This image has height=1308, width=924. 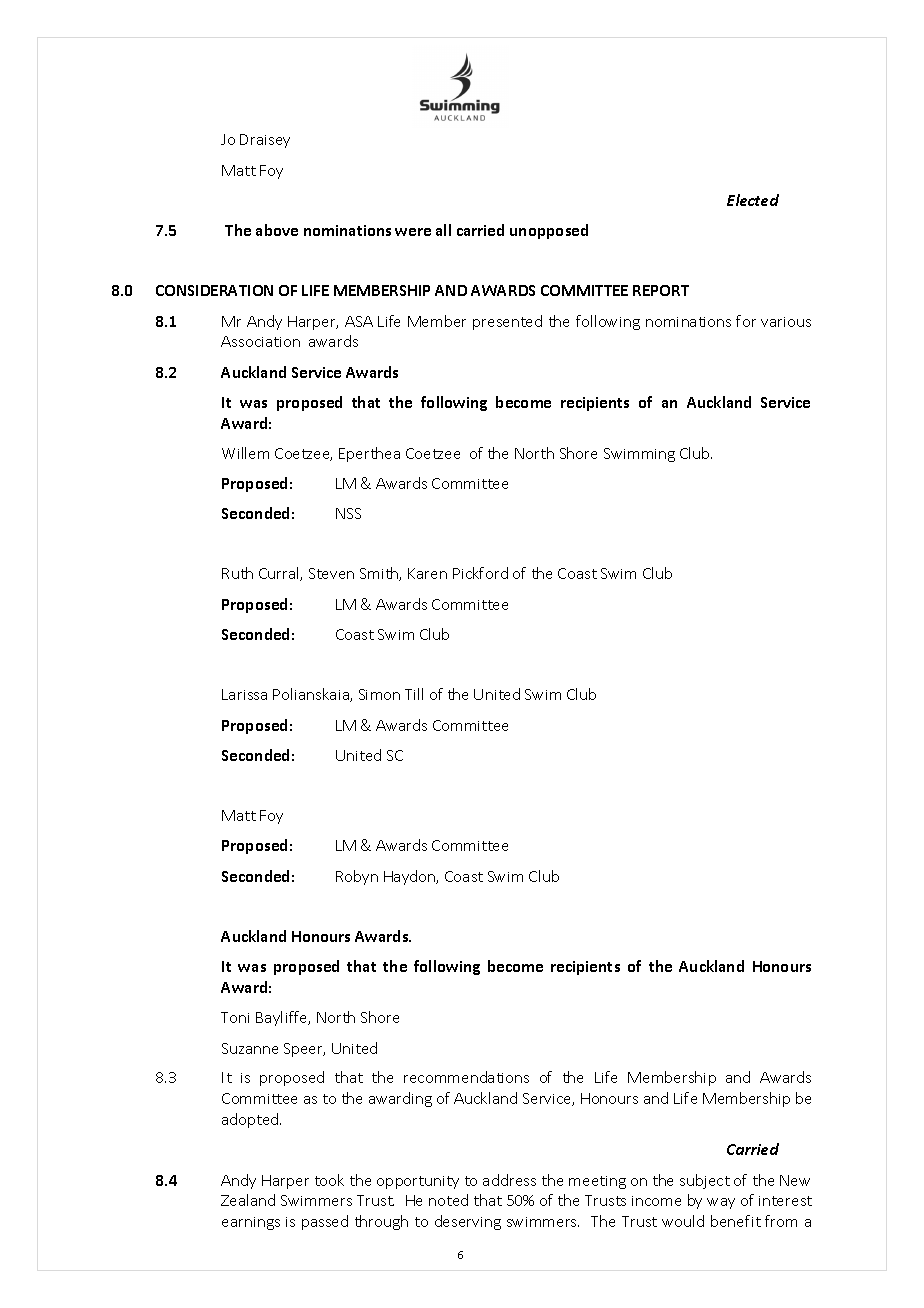 What do you see at coordinates (753, 200) in the image?
I see `Elected` at bounding box center [753, 200].
